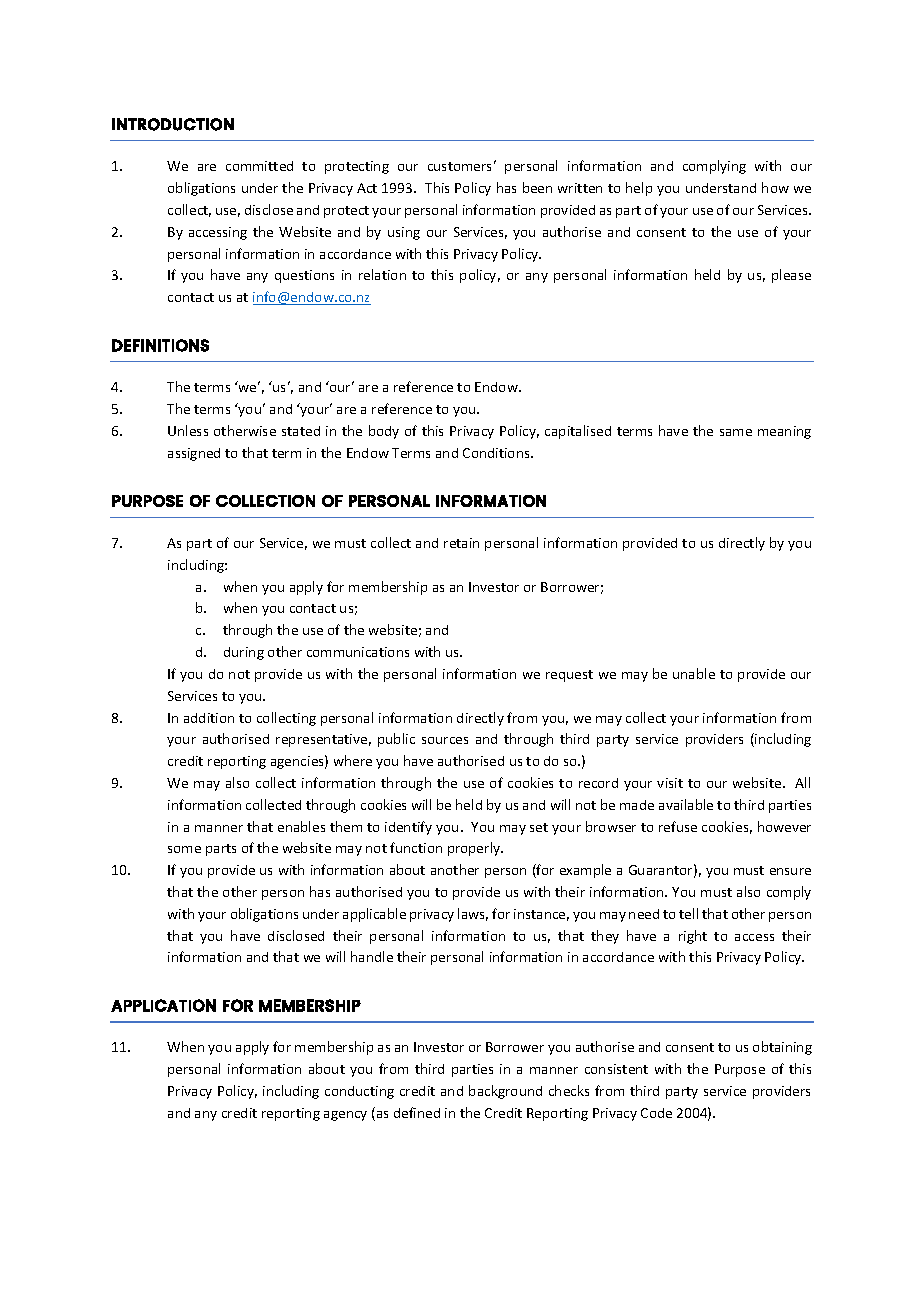 This screenshot has height=1308, width=924. Describe the element at coordinates (639, 189) in the screenshot. I see `help` at that location.
